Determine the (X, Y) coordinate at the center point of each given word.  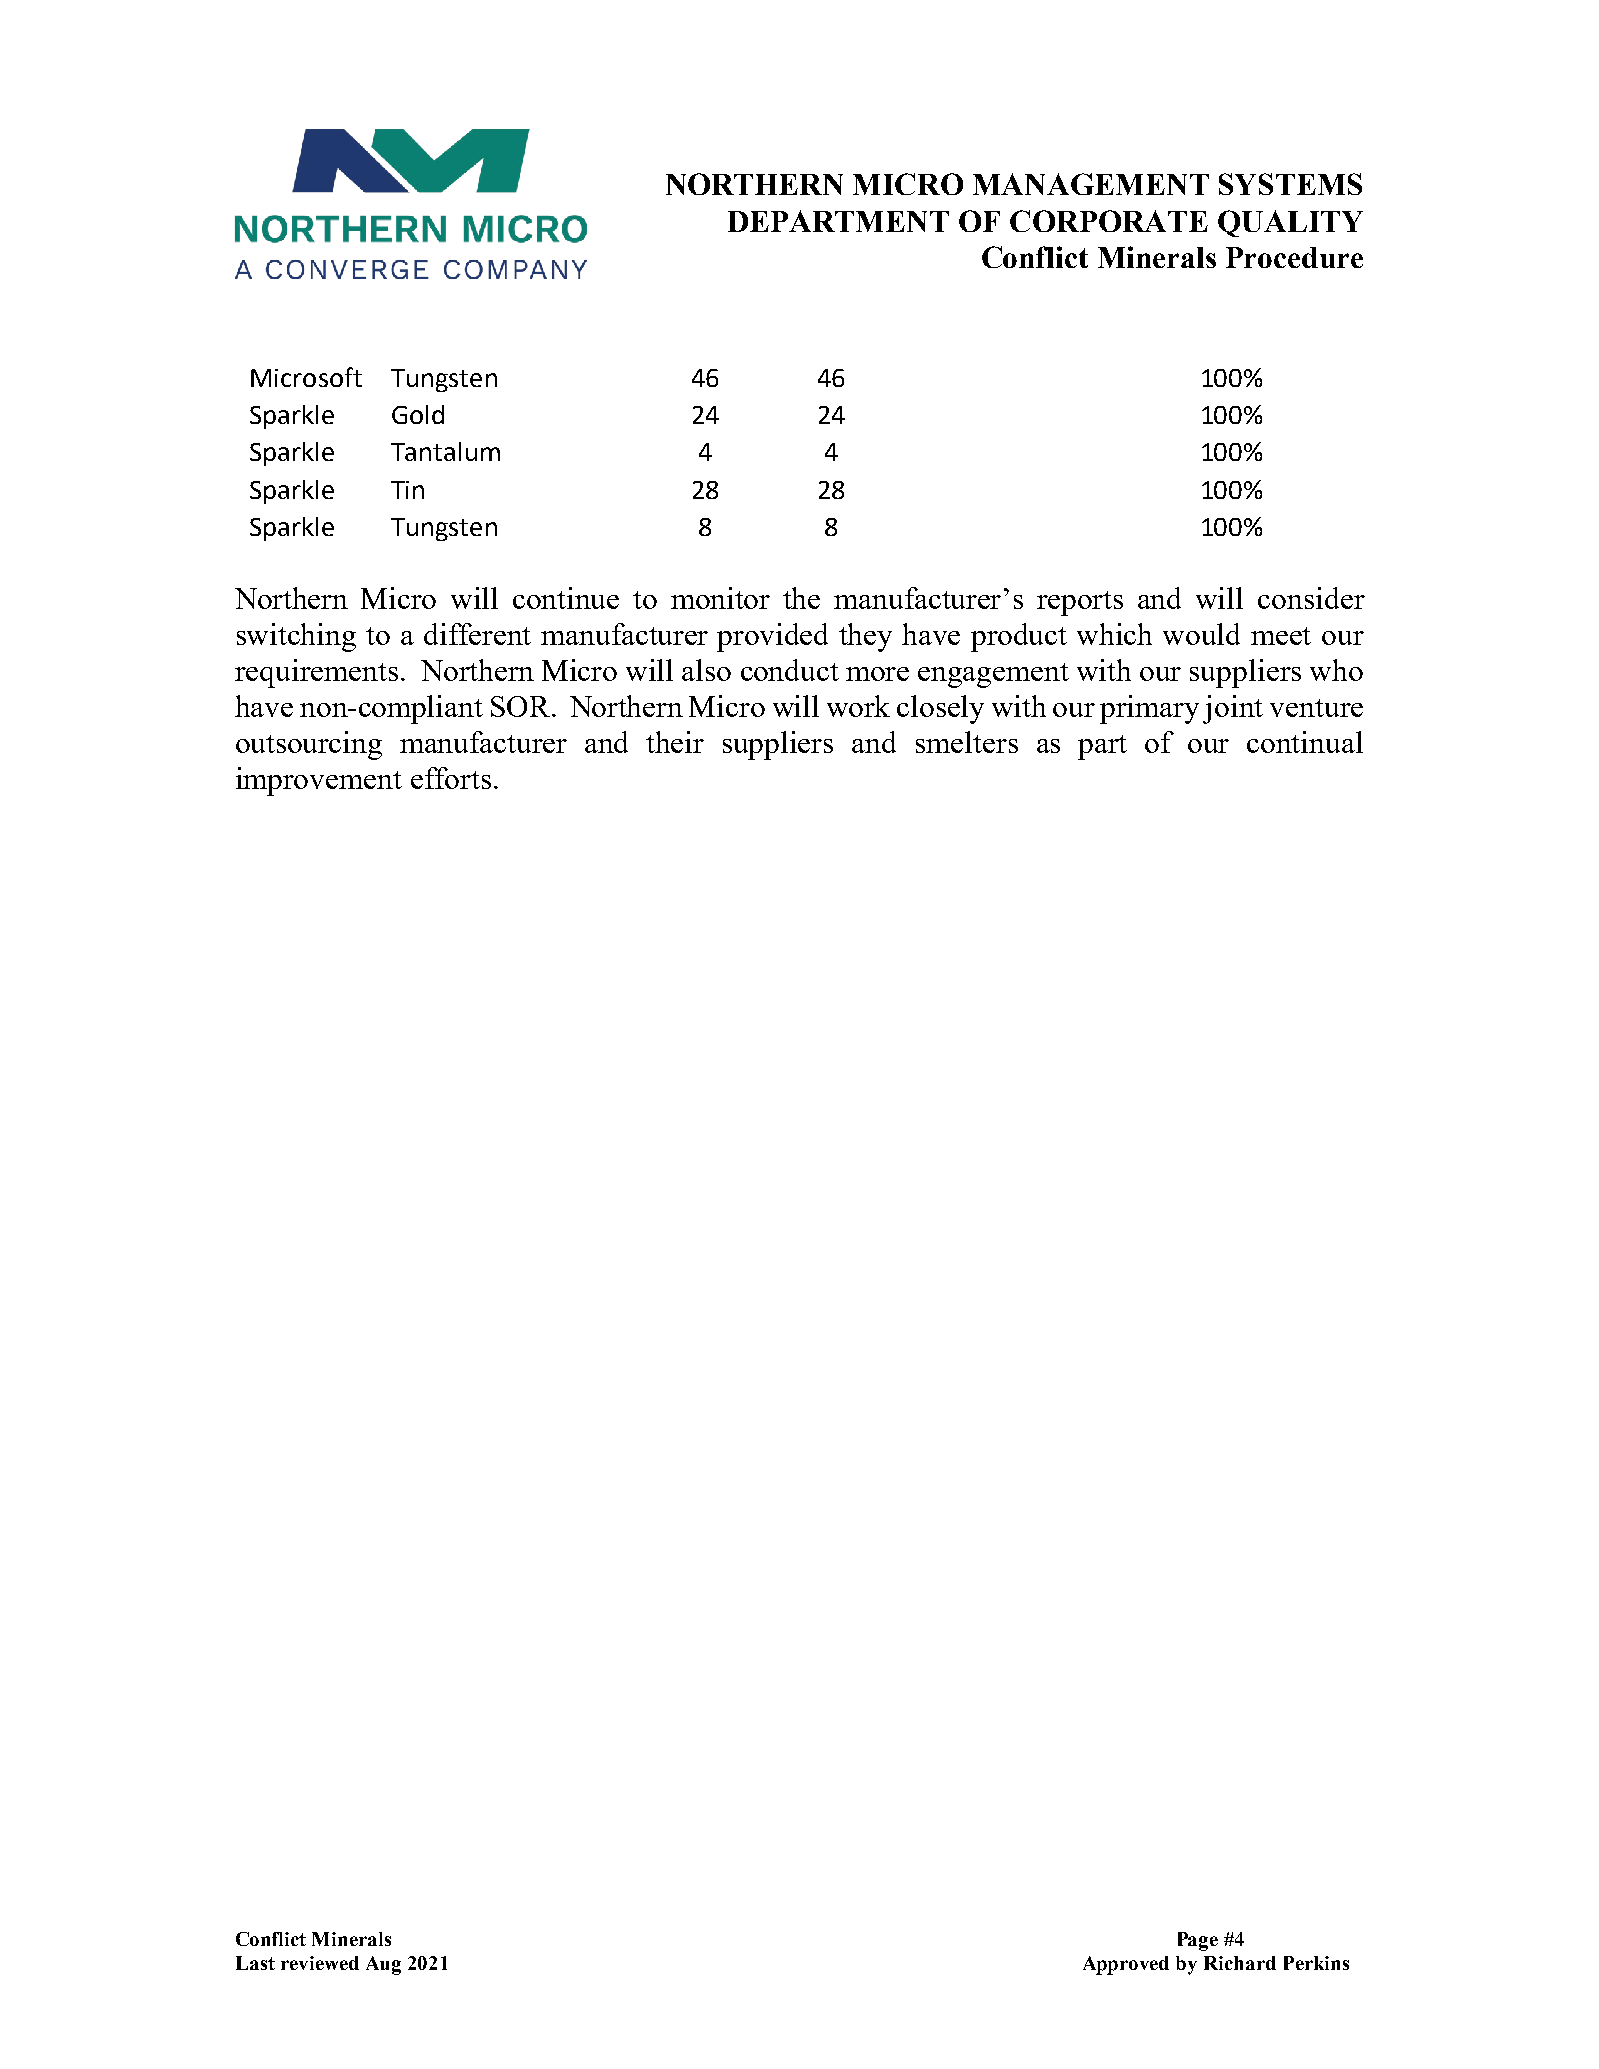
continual (1305, 742)
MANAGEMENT (1091, 184)
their (675, 742)
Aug (383, 1965)
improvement (319, 781)
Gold (418, 414)
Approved (1126, 1965)
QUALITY (1290, 223)
